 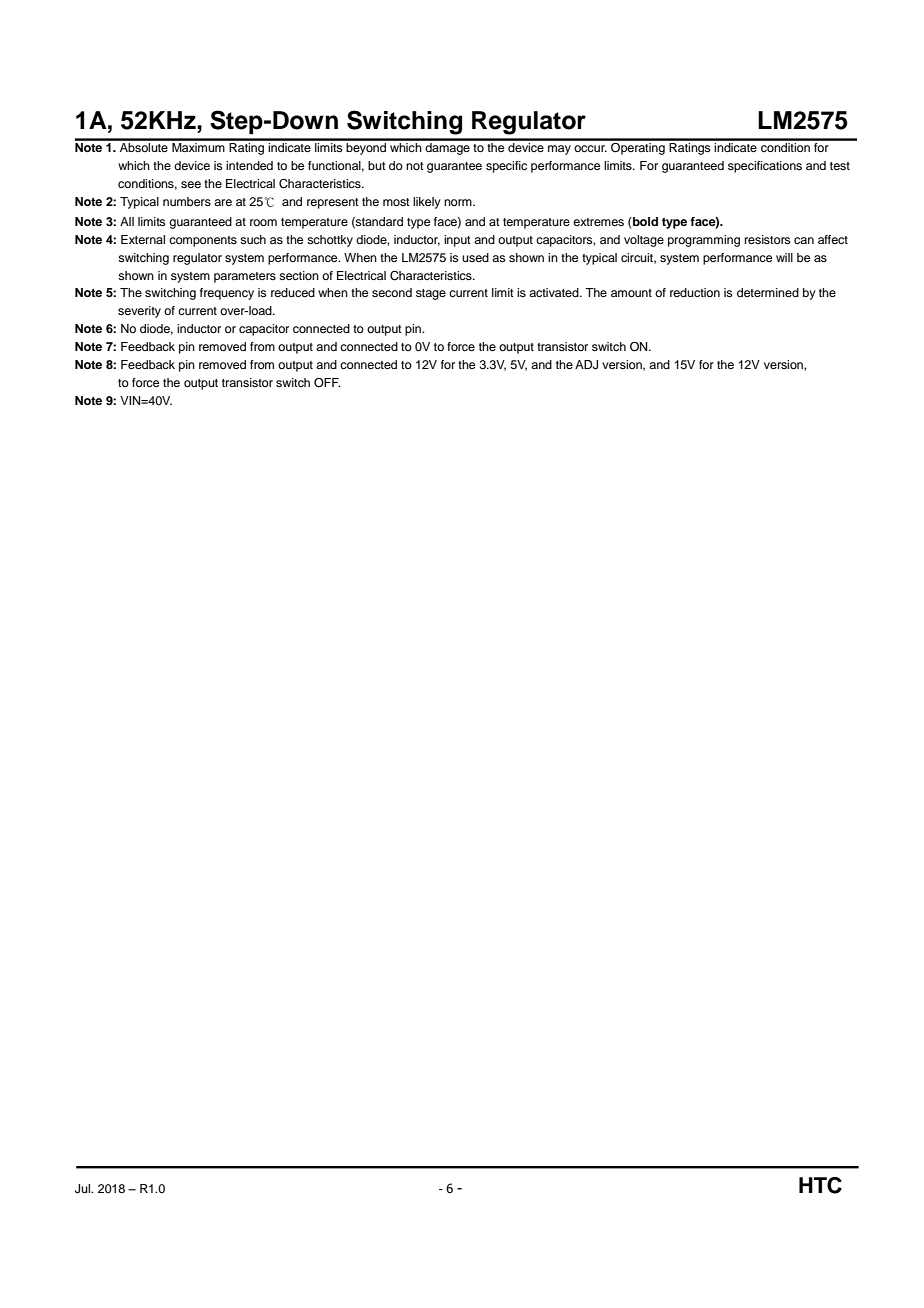 What do you see at coordinates (191, 184) in the screenshot?
I see `see` at bounding box center [191, 184].
